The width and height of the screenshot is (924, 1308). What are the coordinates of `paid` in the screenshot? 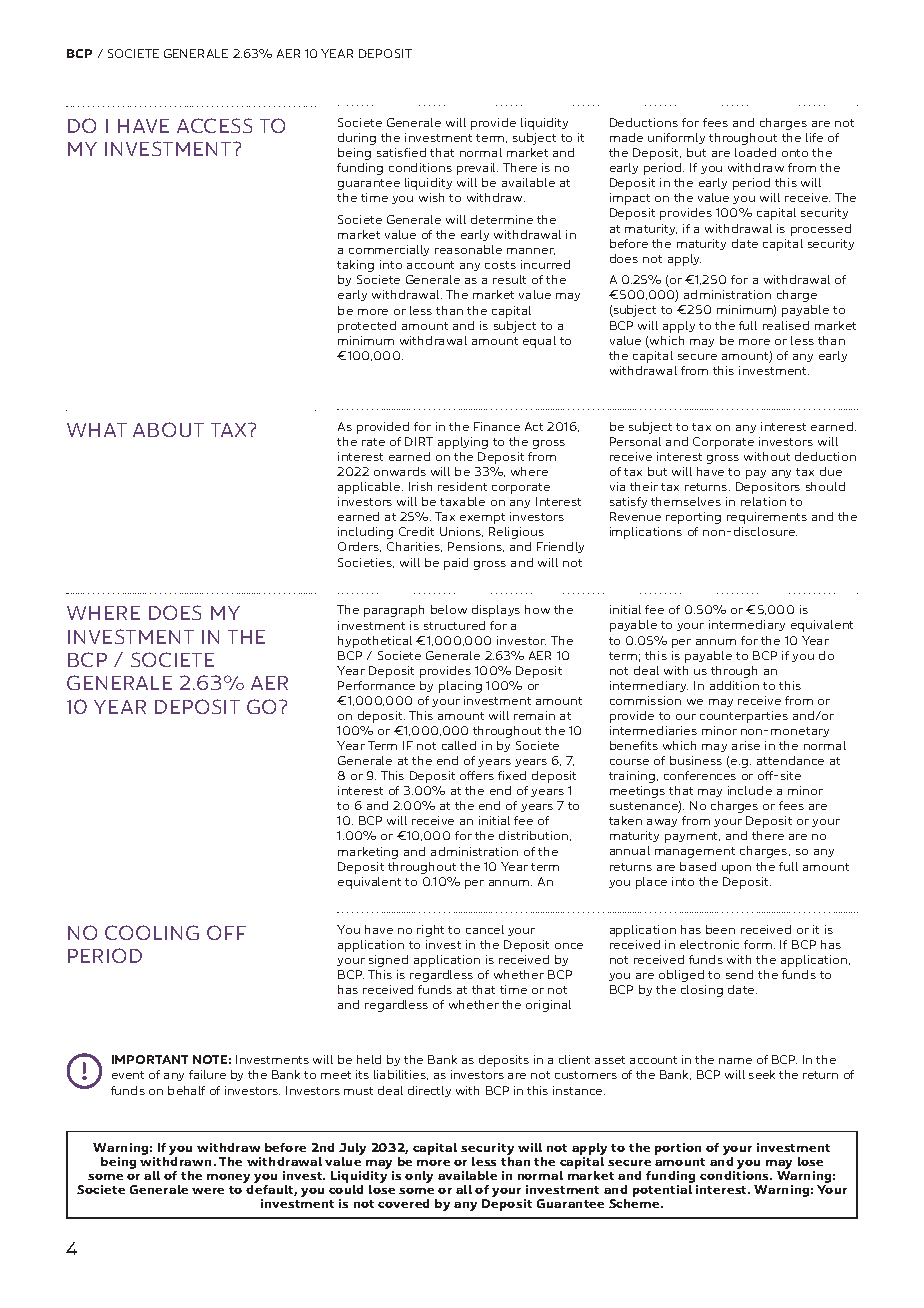 It's located at (456, 564).
